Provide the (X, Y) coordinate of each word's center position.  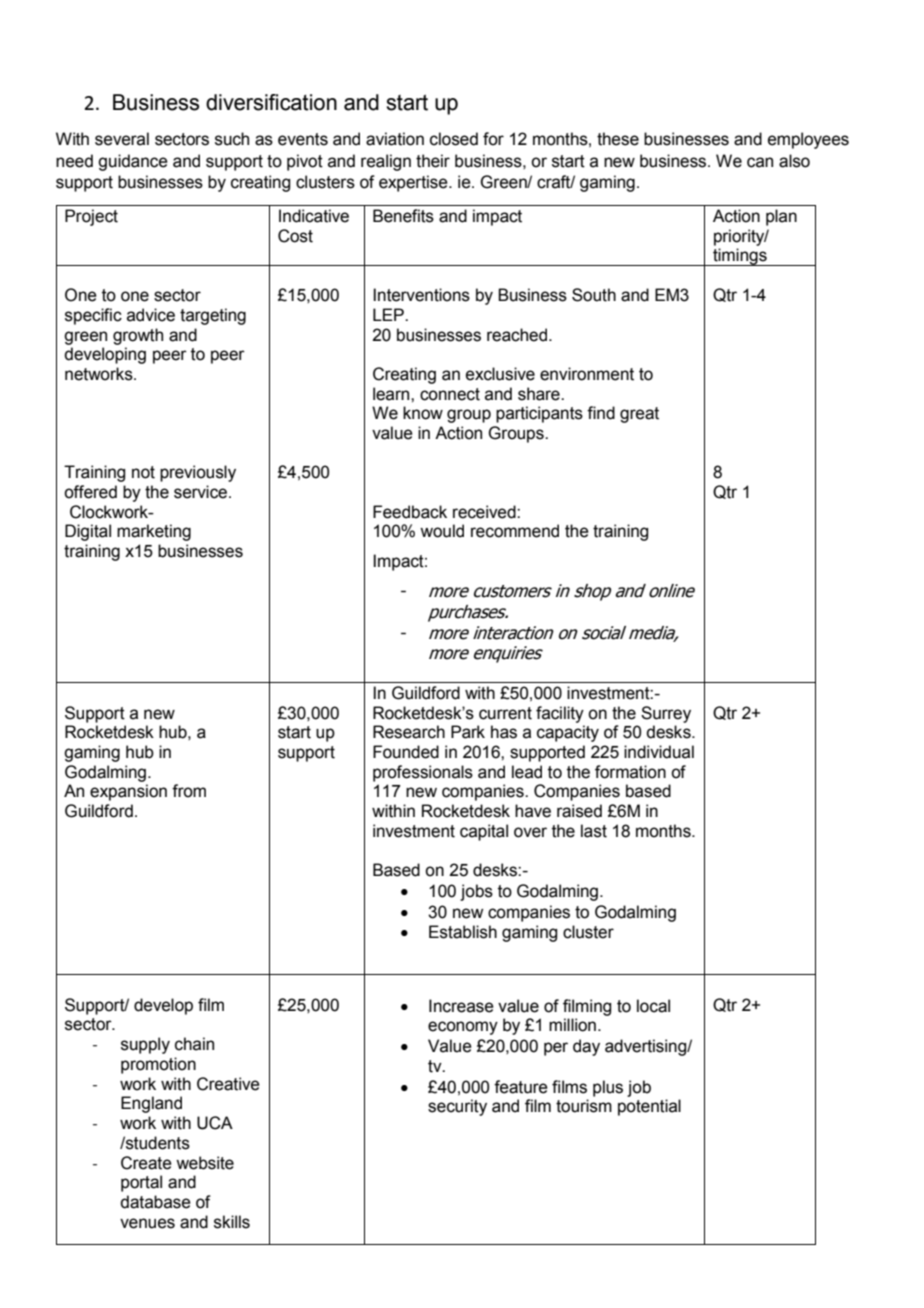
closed (454, 139)
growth (138, 336)
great (639, 415)
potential (649, 1107)
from (189, 791)
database (155, 1202)
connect (450, 394)
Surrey (666, 714)
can (760, 162)
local (653, 1006)
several (122, 139)
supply (145, 1045)
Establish (463, 932)
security (457, 1107)
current (505, 713)
